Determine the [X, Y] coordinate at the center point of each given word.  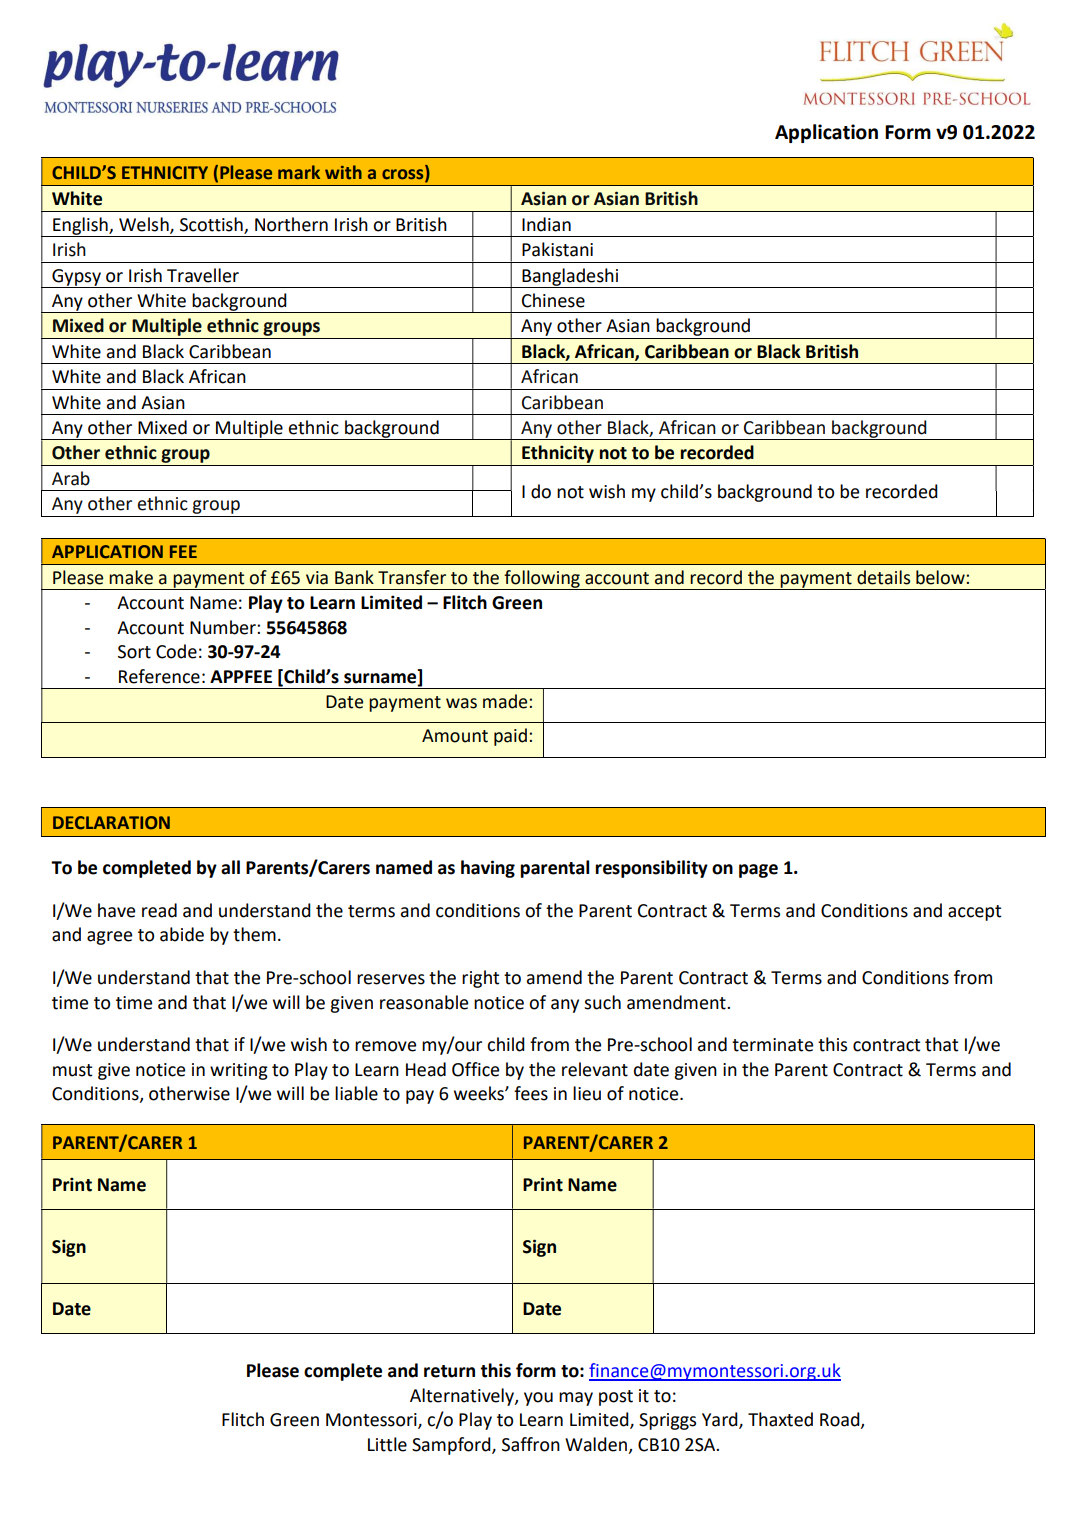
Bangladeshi [570, 278]
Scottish [211, 224]
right [480, 979]
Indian [546, 224]
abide [182, 934]
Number [224, 627]
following [542, 580]
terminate [772, 1045]
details [883, 577]
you [538, 1399]
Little [387, 1444]
